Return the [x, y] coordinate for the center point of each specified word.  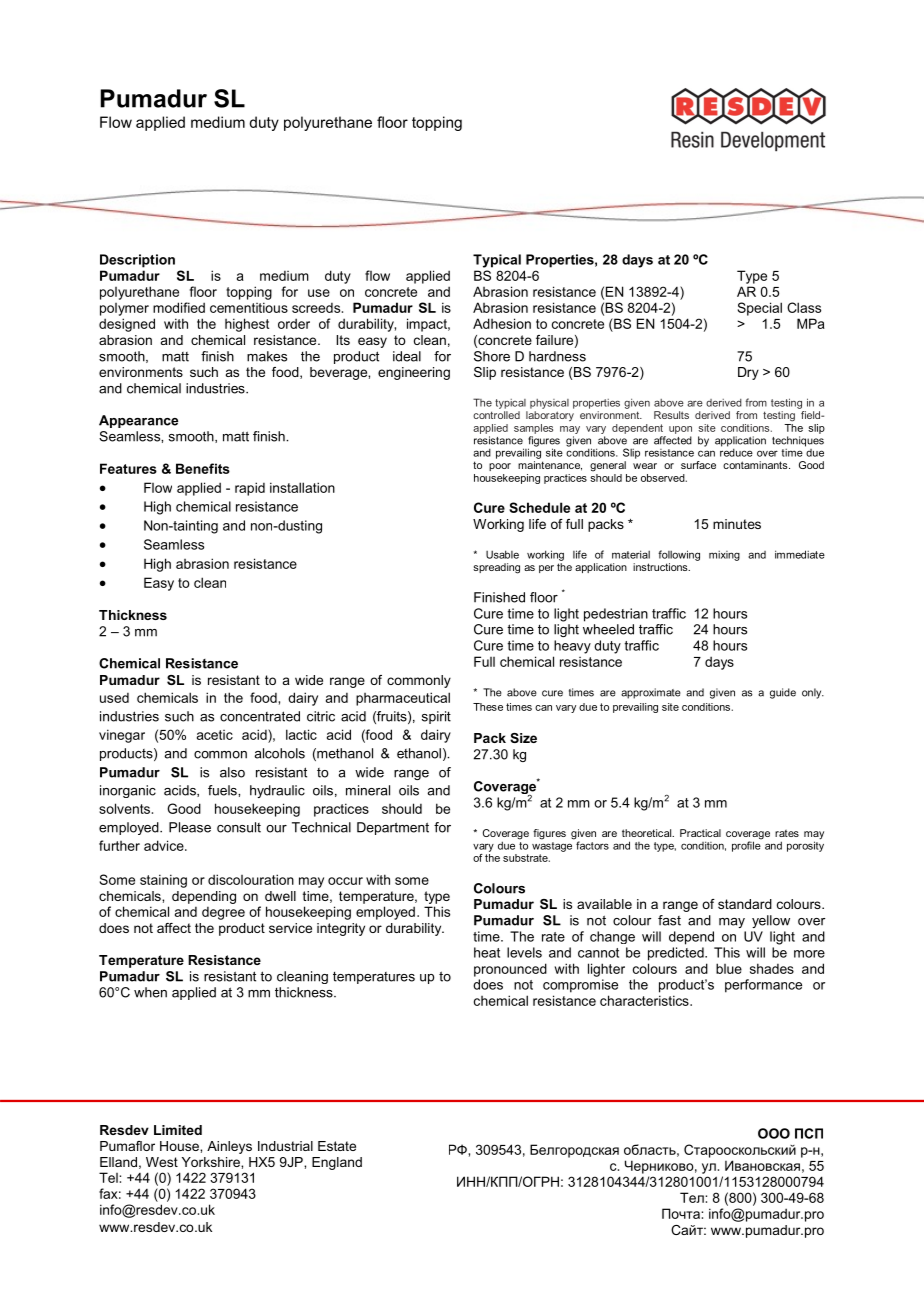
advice [165, 845]
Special [760, 309]
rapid [250, 489]
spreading [496, 568]
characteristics [645, 1000]
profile [747, 845]
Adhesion [502, 323]
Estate [337, 1146]
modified [179, 307]
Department [393, 828]
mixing [724, 556]
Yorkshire [212, 1162]
